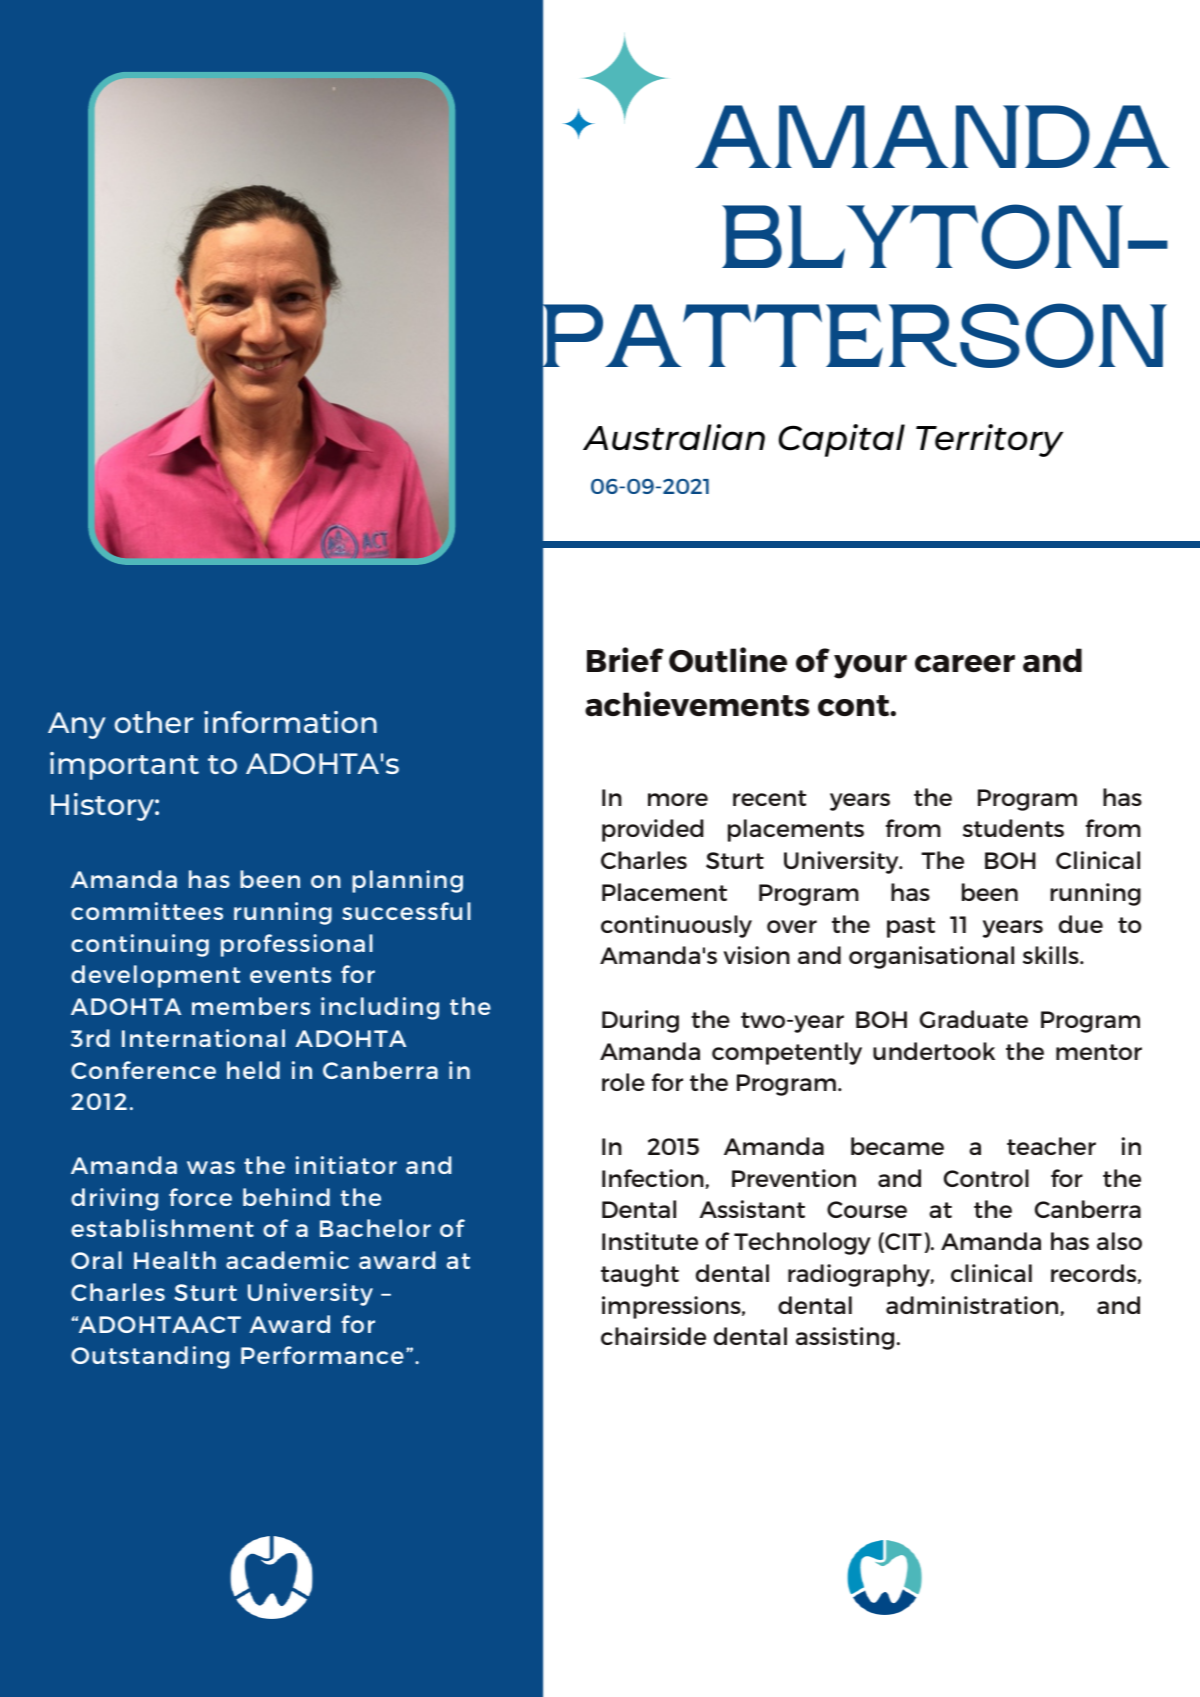 Image resolution: width=1200 pixels, height=1697 pixels. Describe the element at coordinates (150, 1357) in the screenshot. I see `Outstanding` at that location.
